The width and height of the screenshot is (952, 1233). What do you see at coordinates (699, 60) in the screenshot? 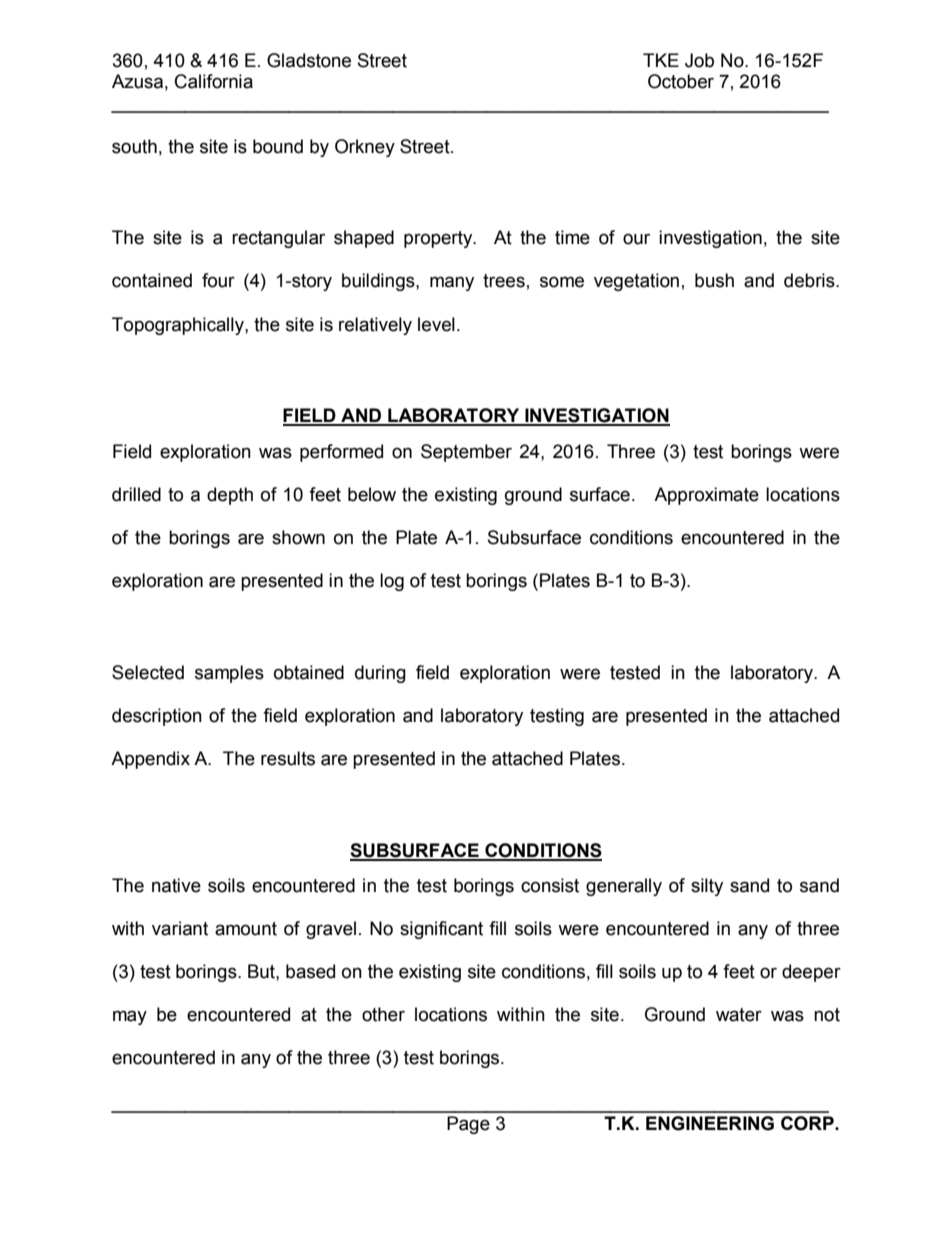
I see `Job` at bounding box center [699, 60].
